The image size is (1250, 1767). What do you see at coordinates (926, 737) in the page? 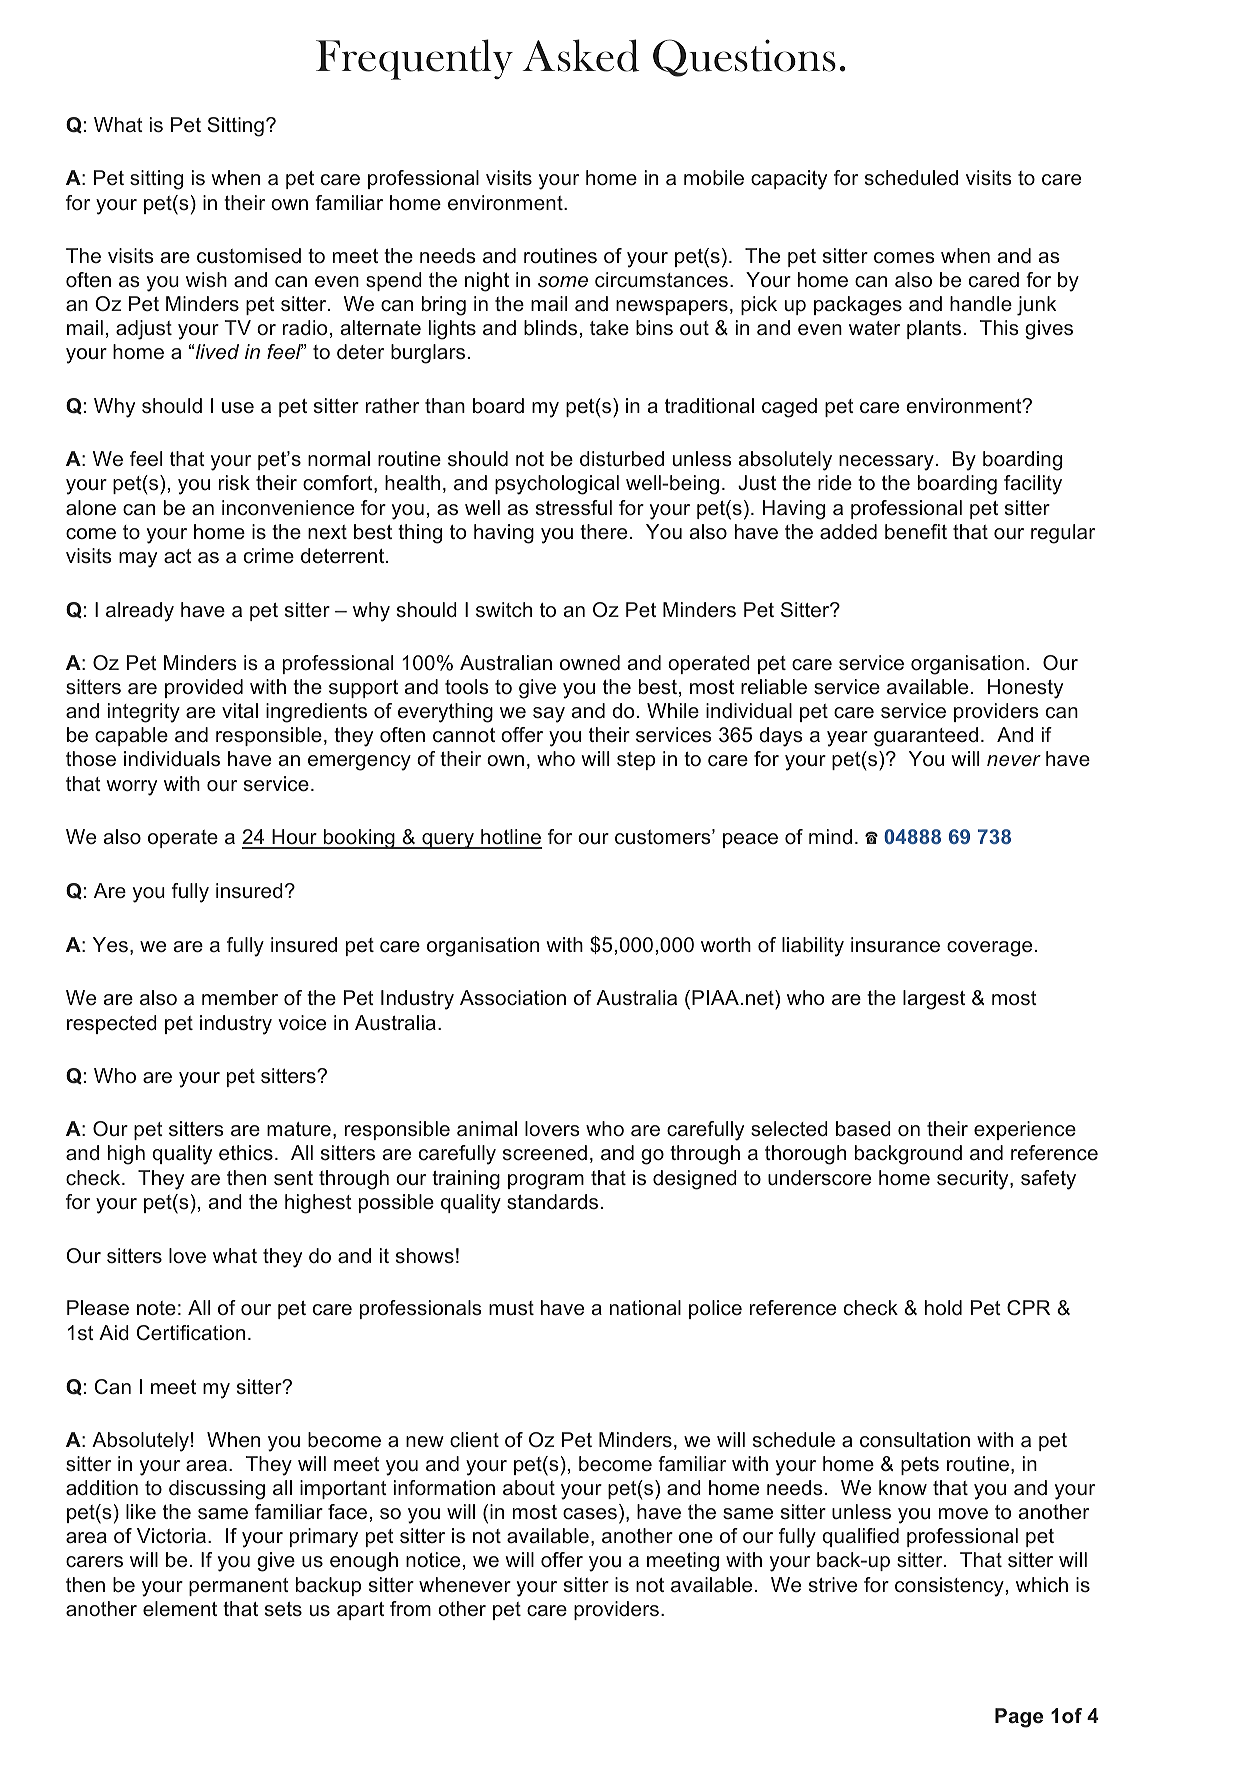
I see `guaranteed` at bounding box center [926, 737].
